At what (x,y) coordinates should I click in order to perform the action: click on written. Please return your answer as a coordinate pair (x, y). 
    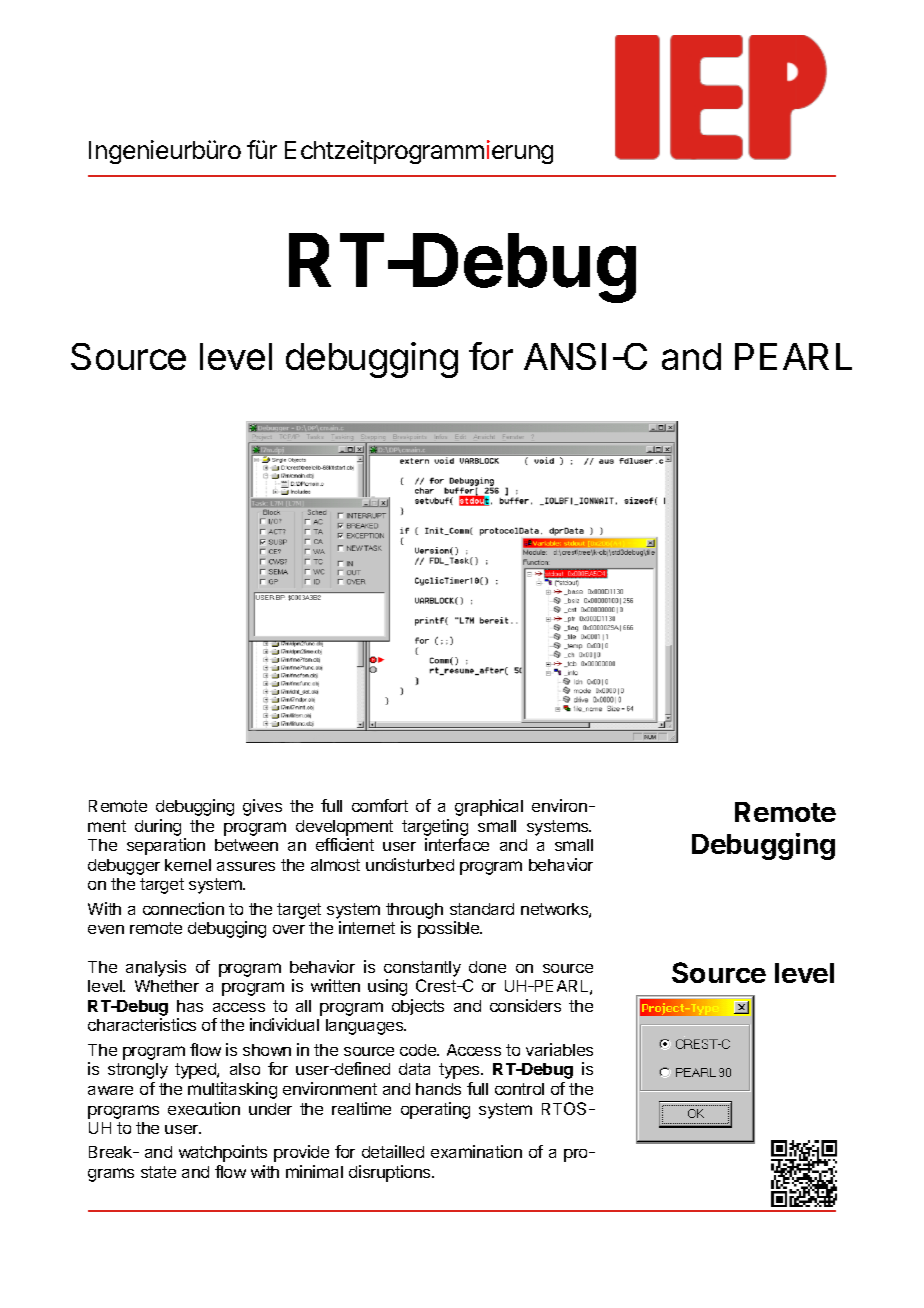
    Looking at the image, I should click on (335, 985).
